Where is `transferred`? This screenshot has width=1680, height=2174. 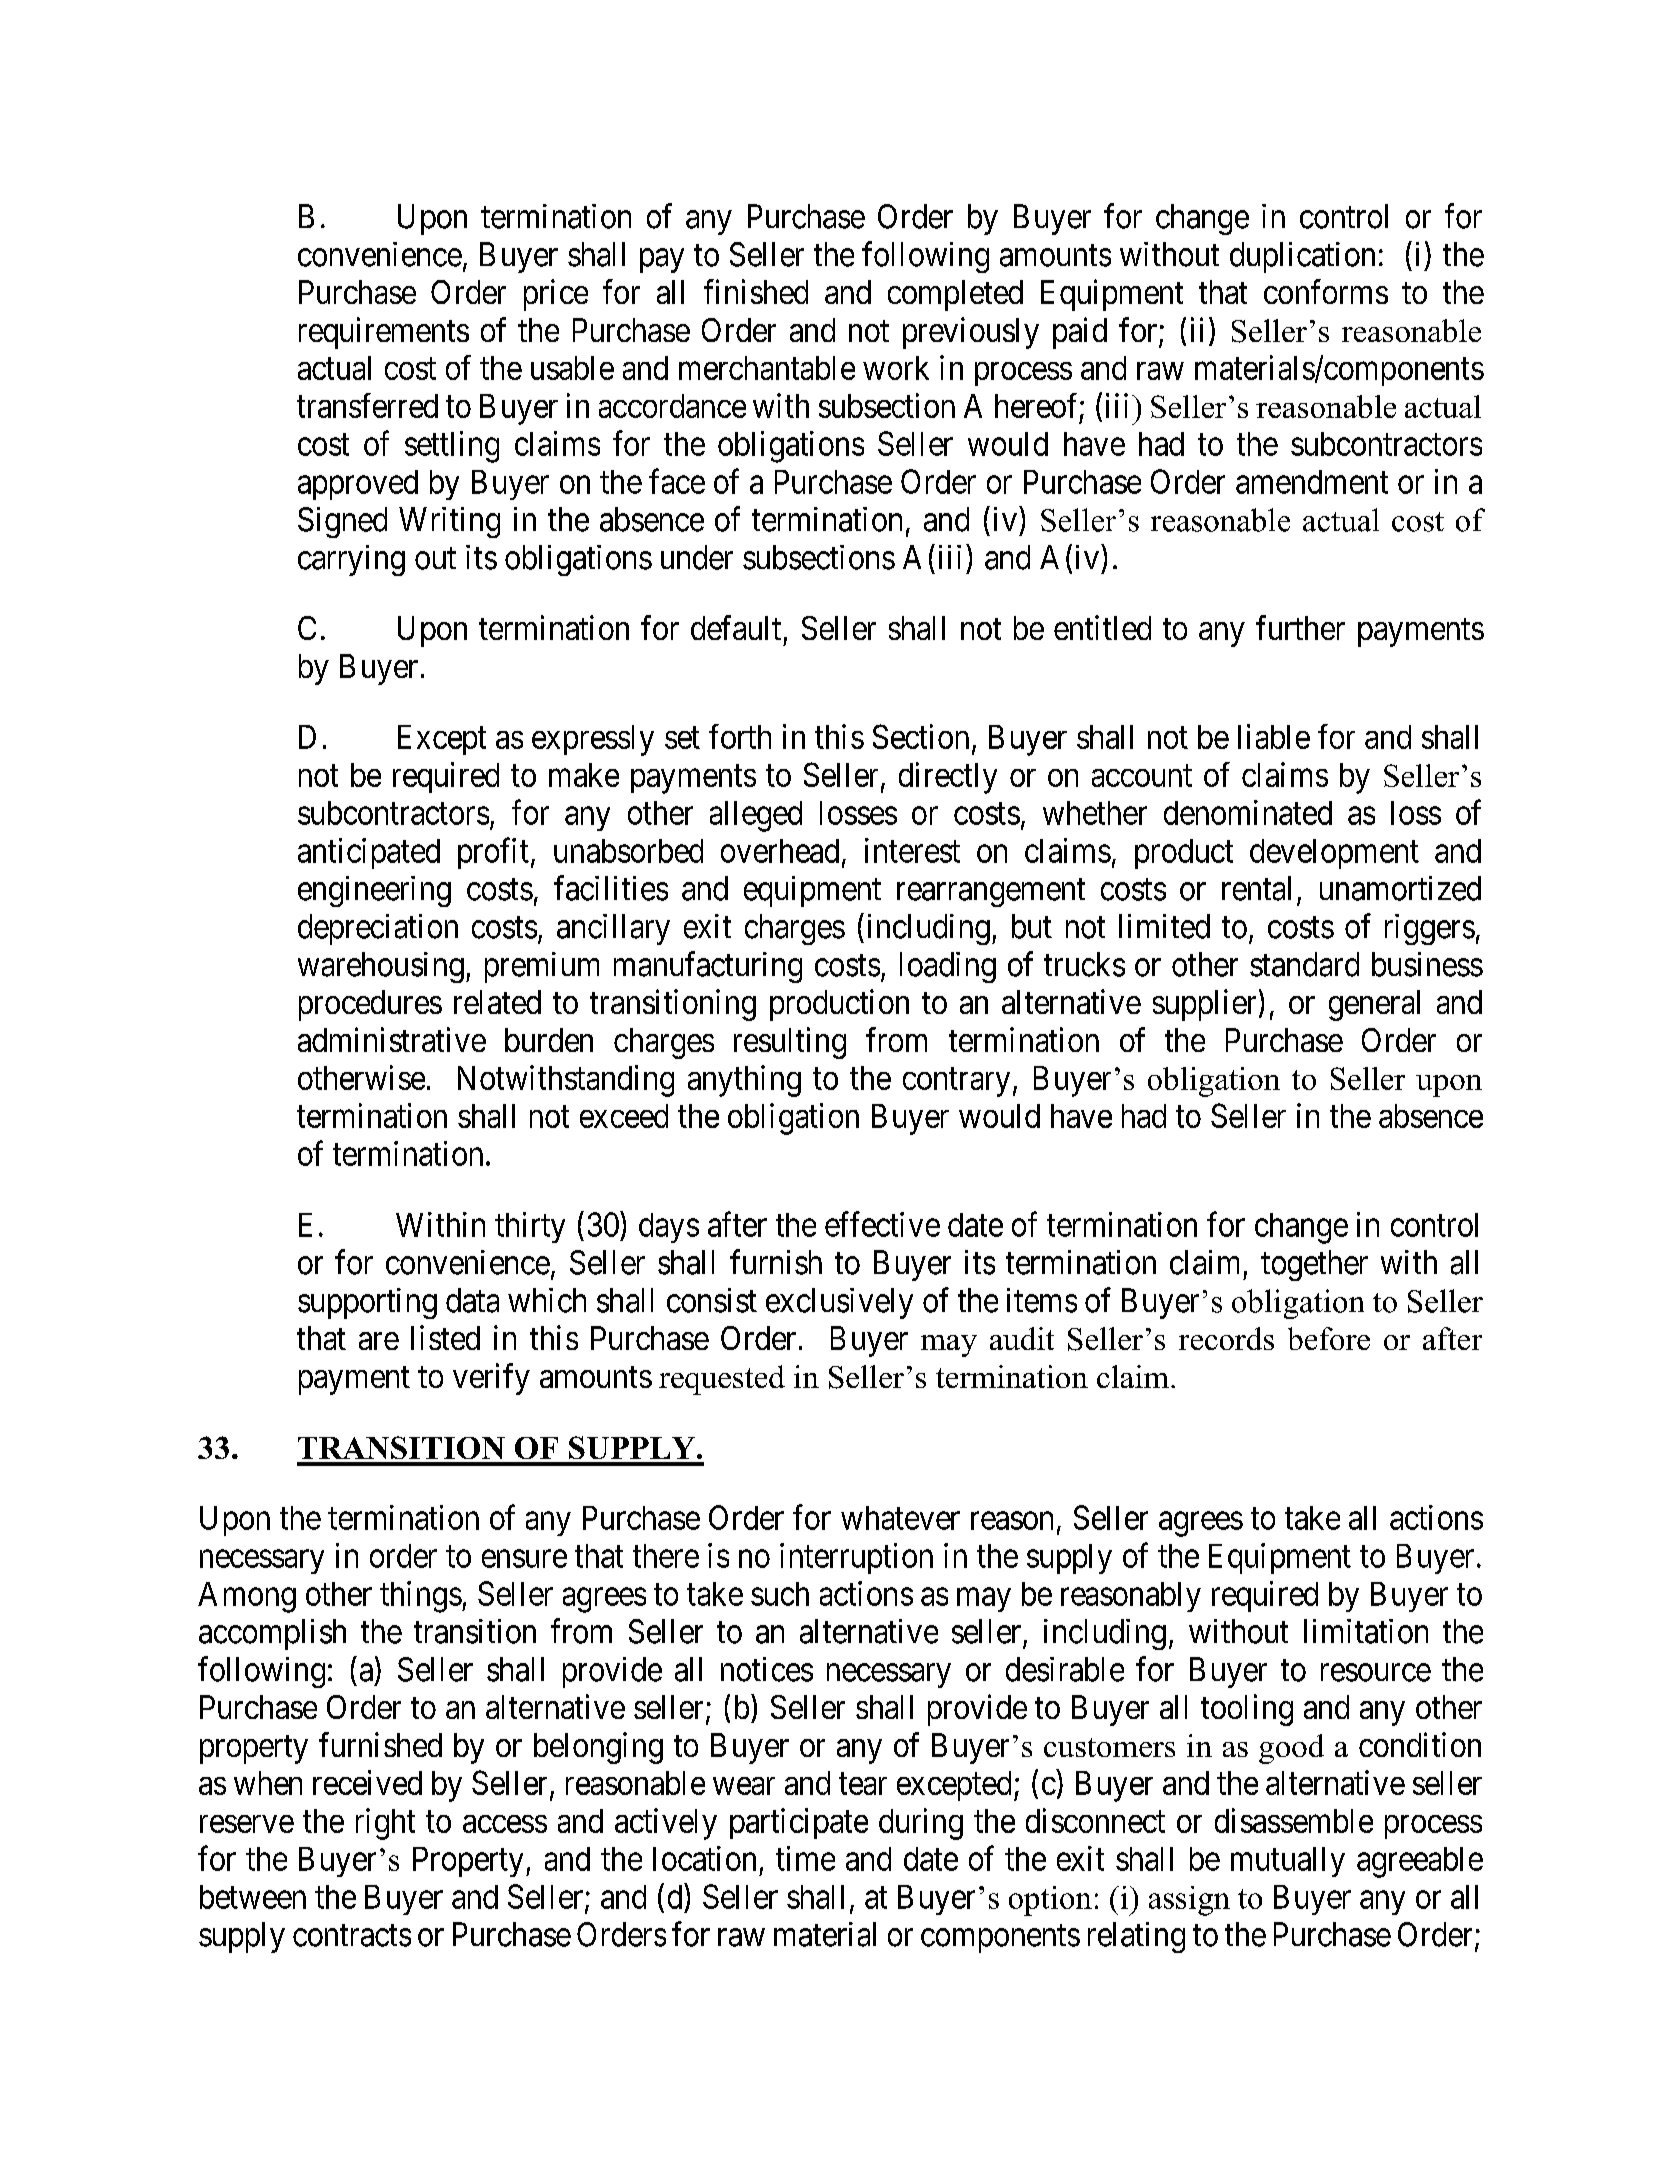 transferred is located at coordinates (367, 405).
